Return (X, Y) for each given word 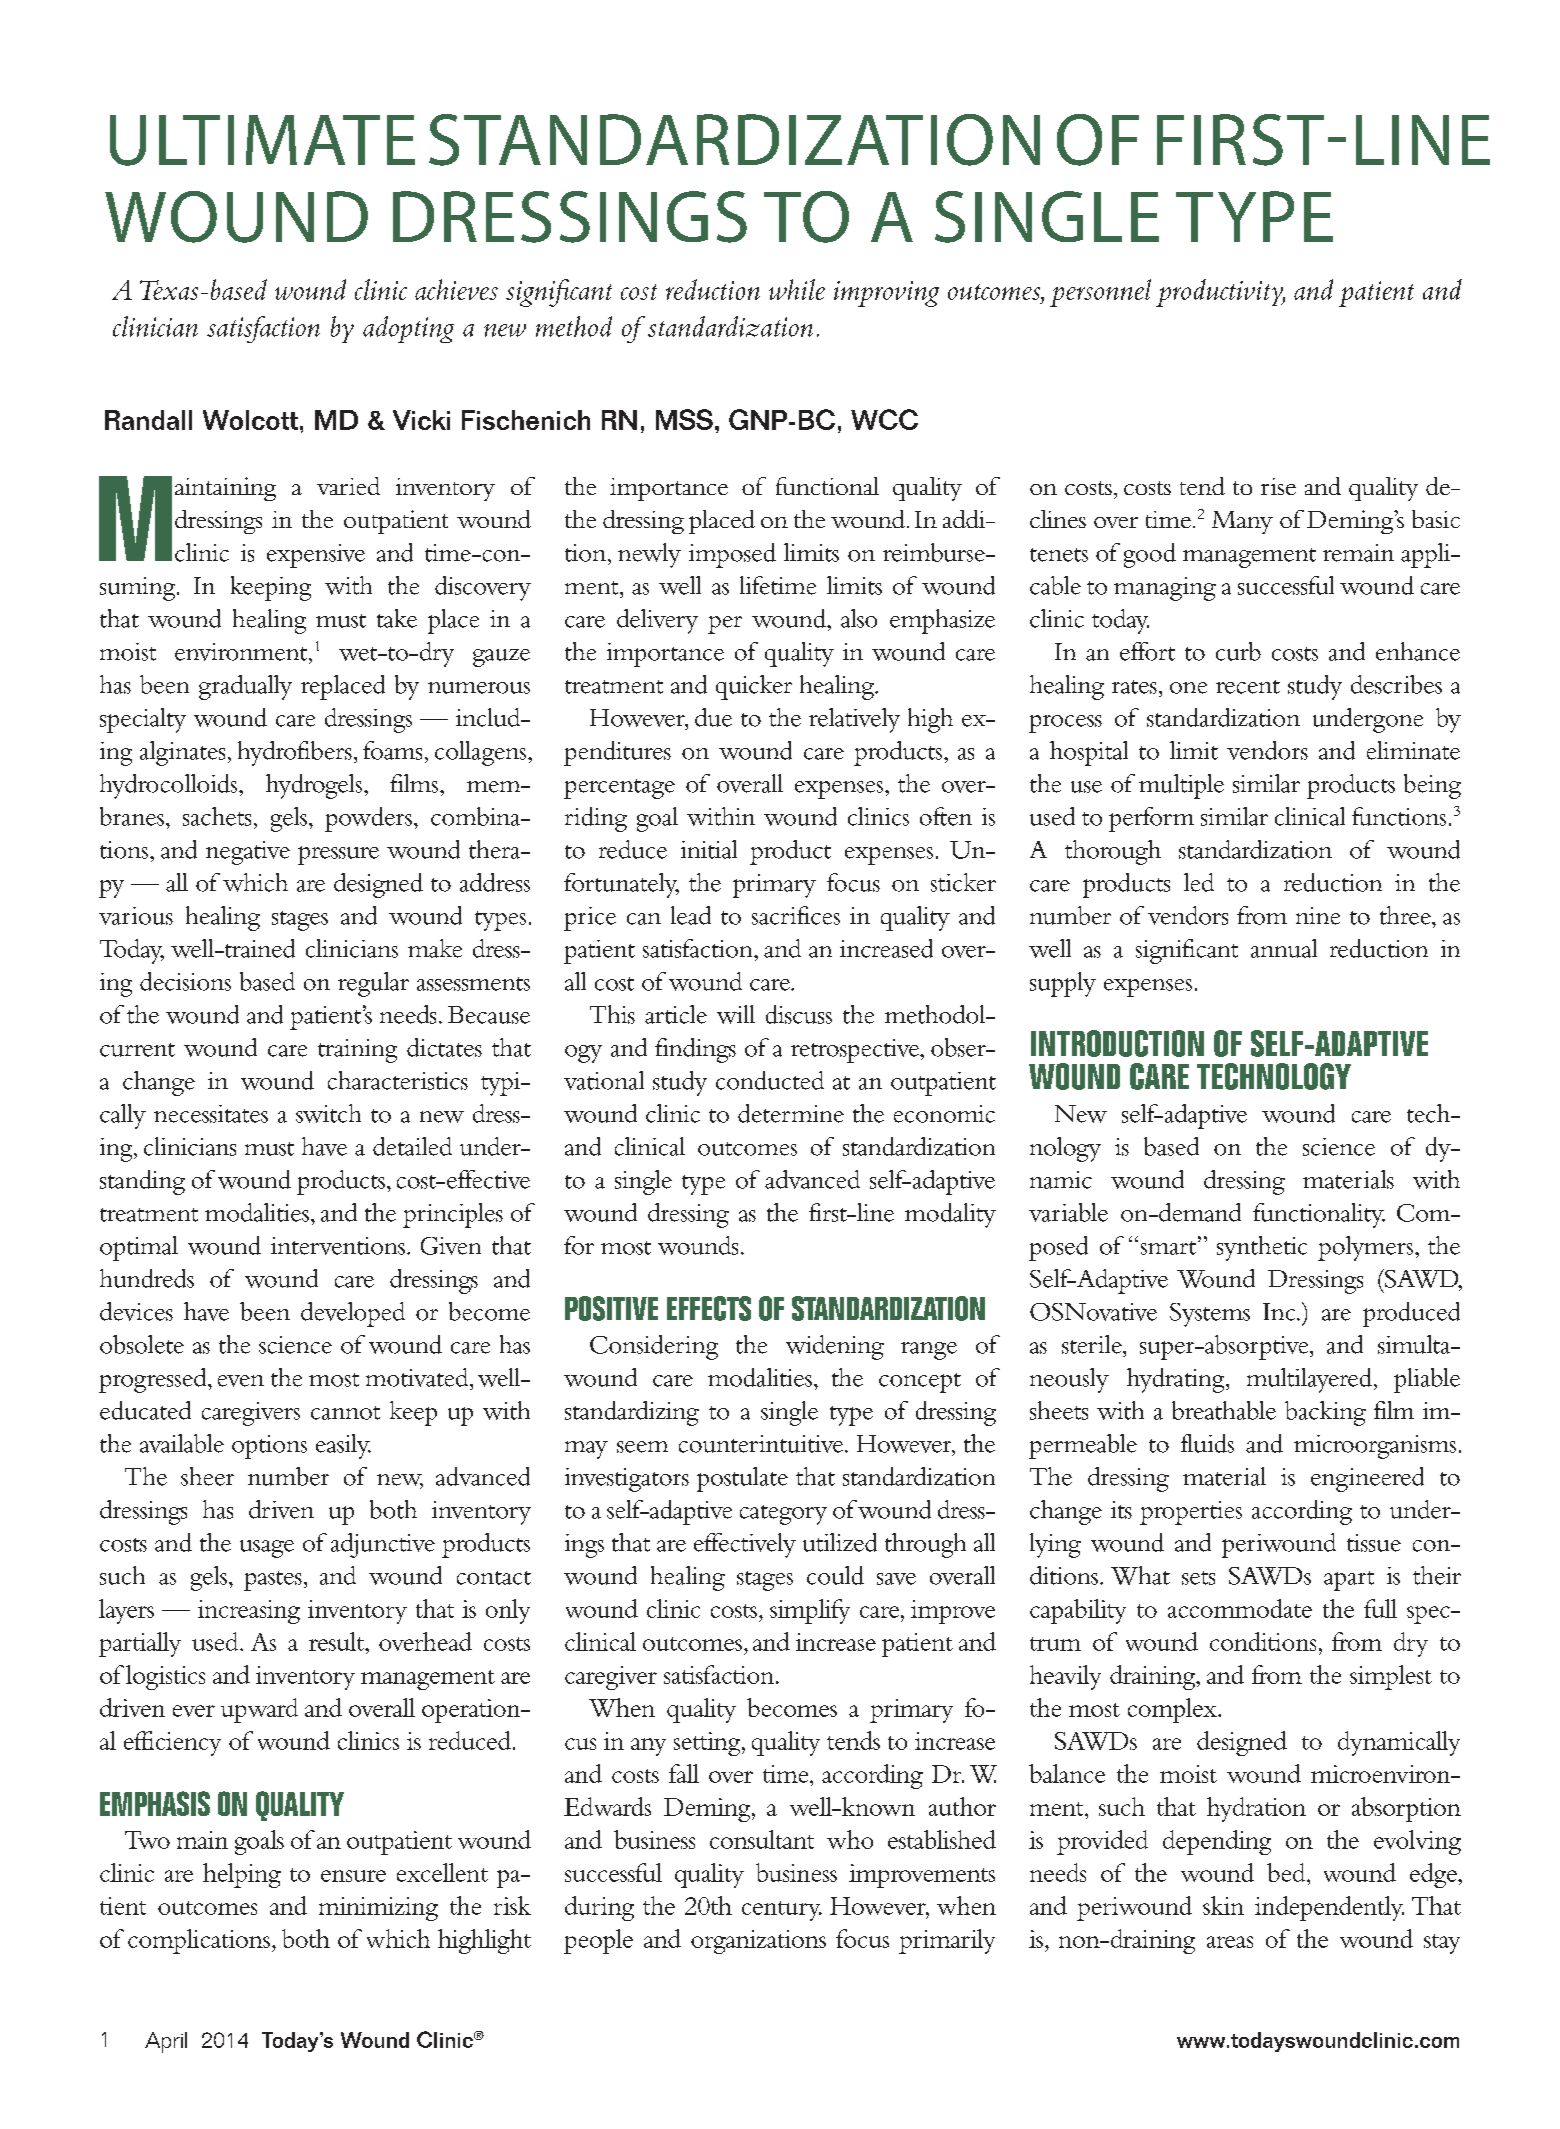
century (782, 1911)
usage (267, 1549)
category (783, 1515)
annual (1284, 948)
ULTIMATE (262, 140)
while (797, 289)
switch (328, 1113)
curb (1238, 651)
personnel (1100, 293)
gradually (245, 687)
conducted (770, 1080)
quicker (754, 687)
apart (1349, 1581)
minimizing (378, 1909)
